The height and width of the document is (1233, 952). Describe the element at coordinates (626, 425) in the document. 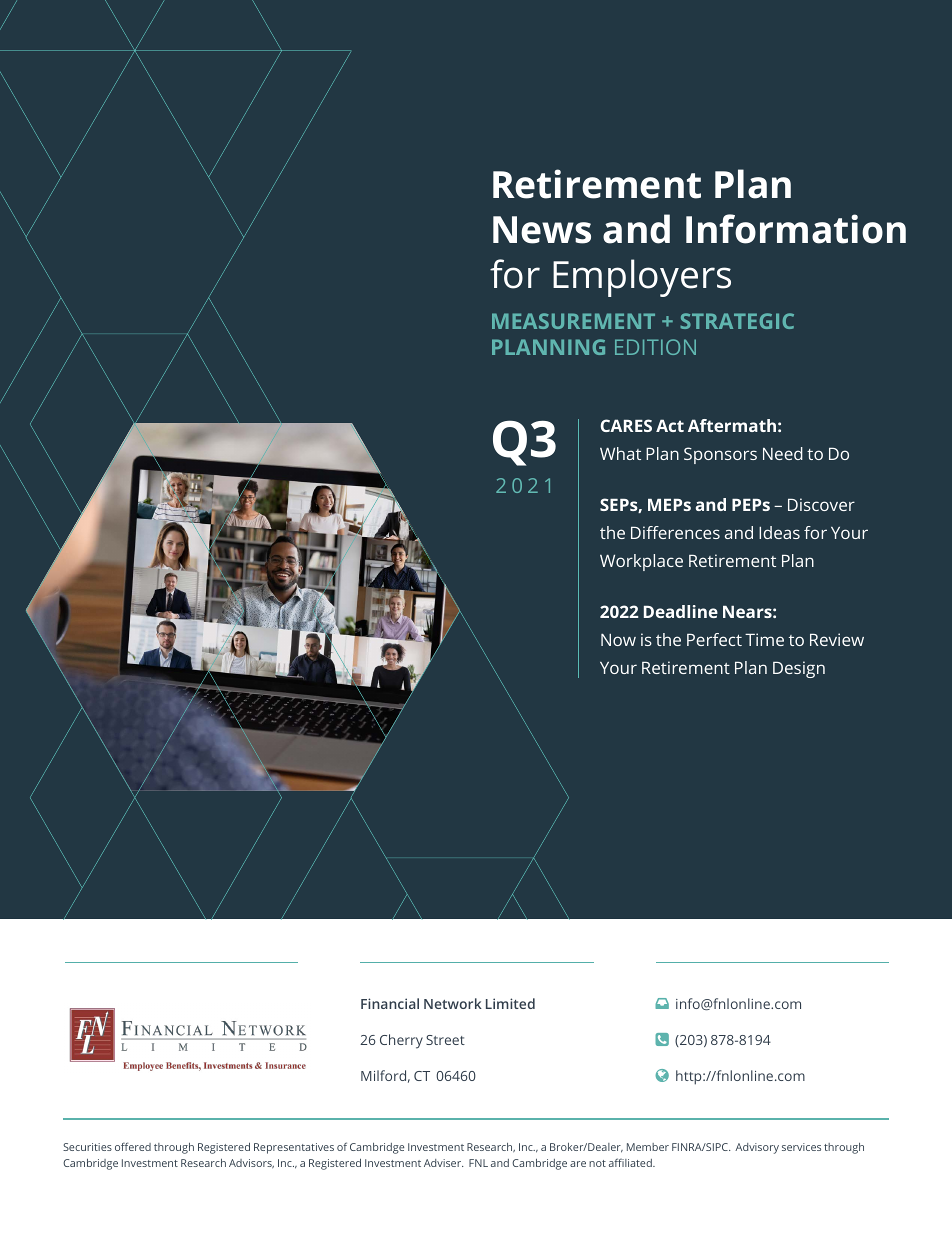

I see `CARES` at that location.
